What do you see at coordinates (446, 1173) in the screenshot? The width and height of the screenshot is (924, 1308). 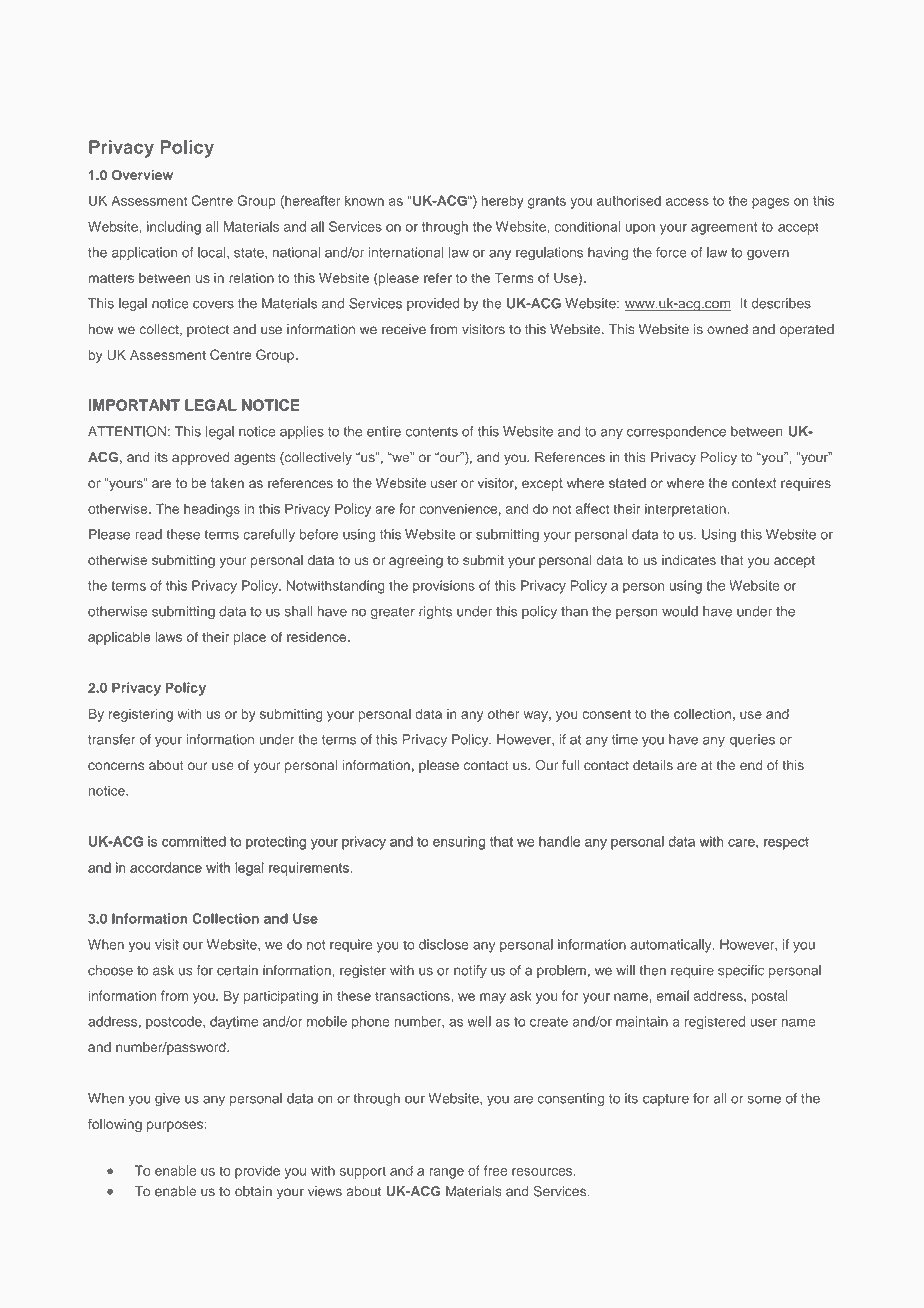 I see `range` at bounding box center [446, 1173].
